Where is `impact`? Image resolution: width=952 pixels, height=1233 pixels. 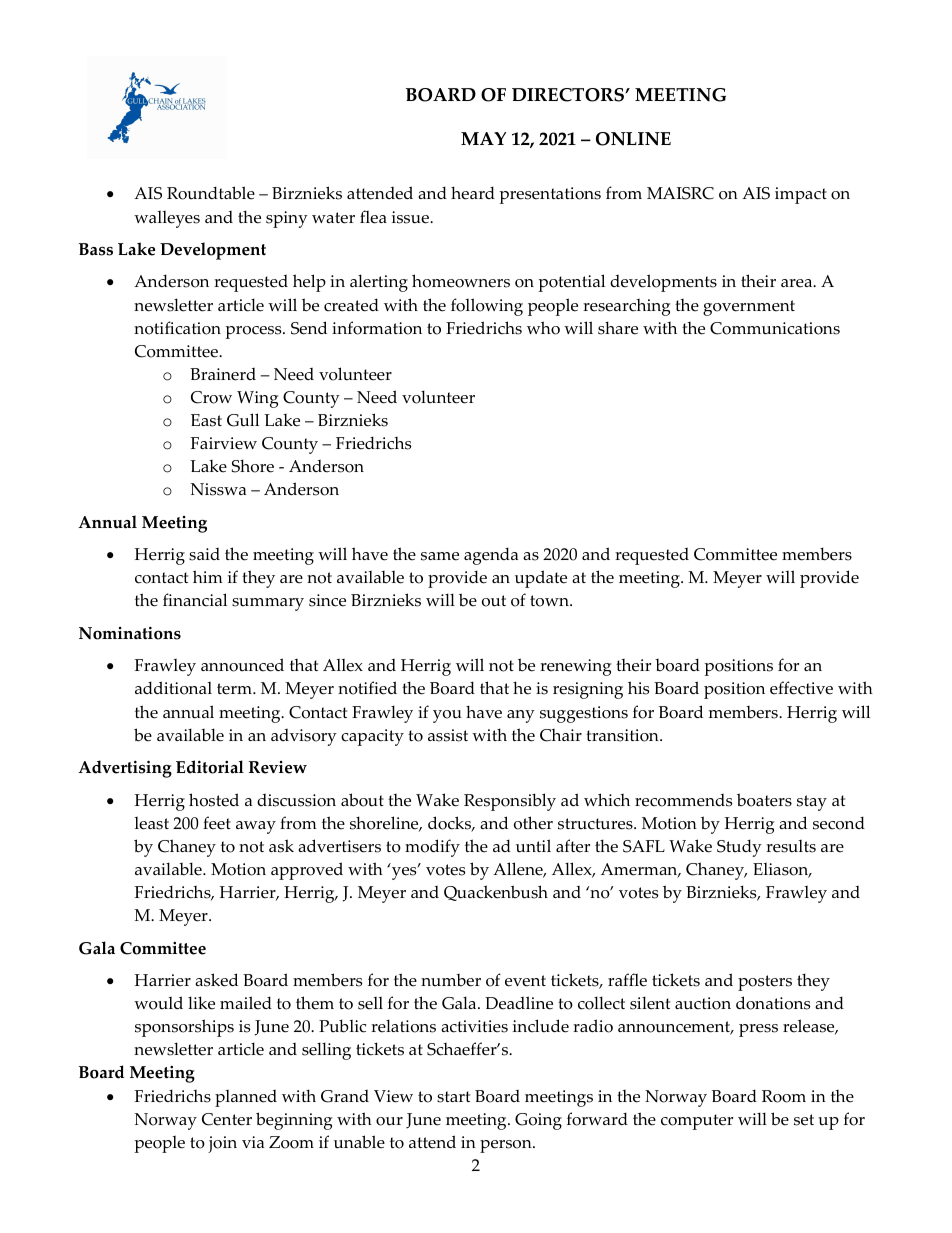
impact is located at coordinates (801, 195).
